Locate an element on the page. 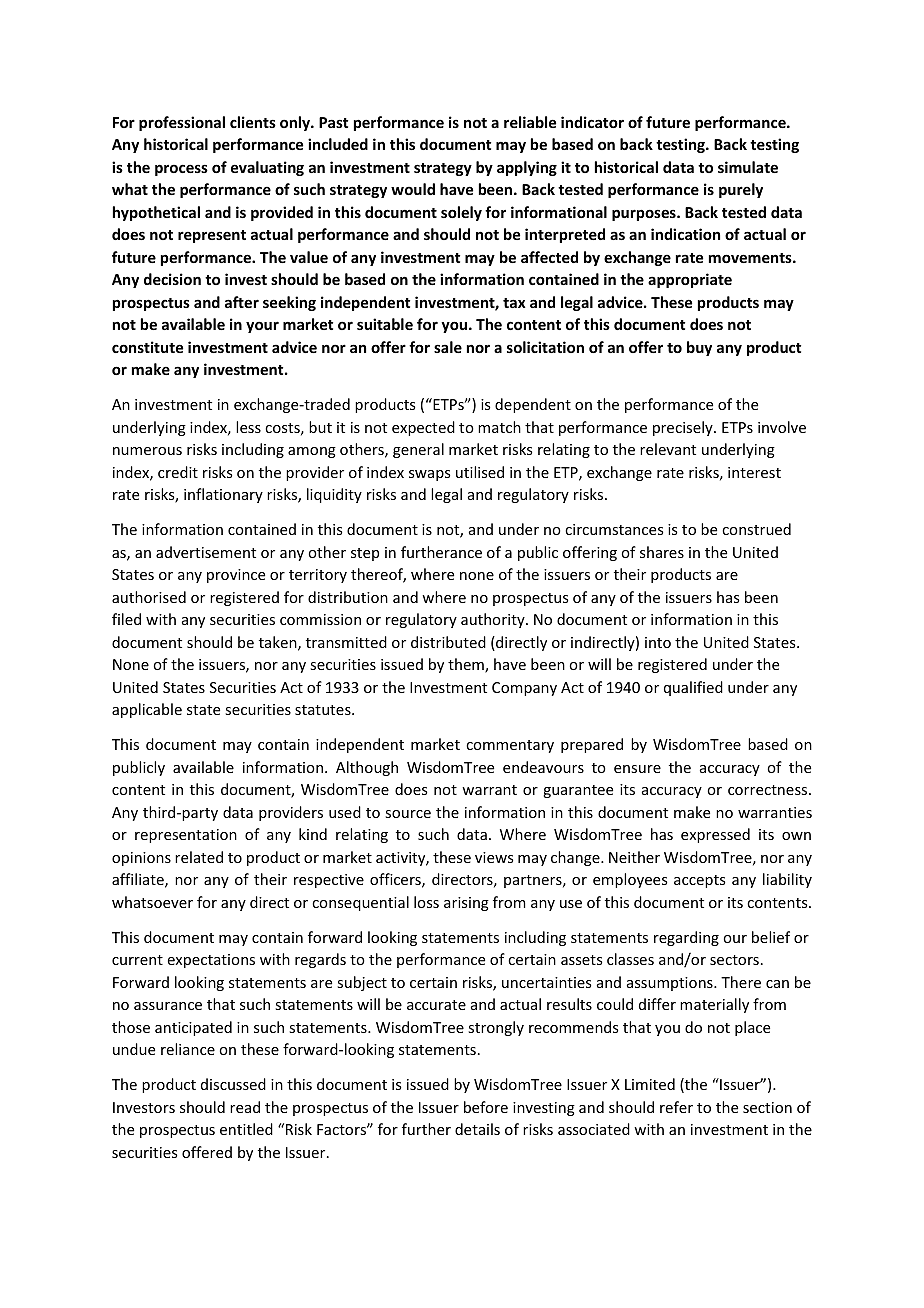  distributed is located at coordinates (448, 642).
